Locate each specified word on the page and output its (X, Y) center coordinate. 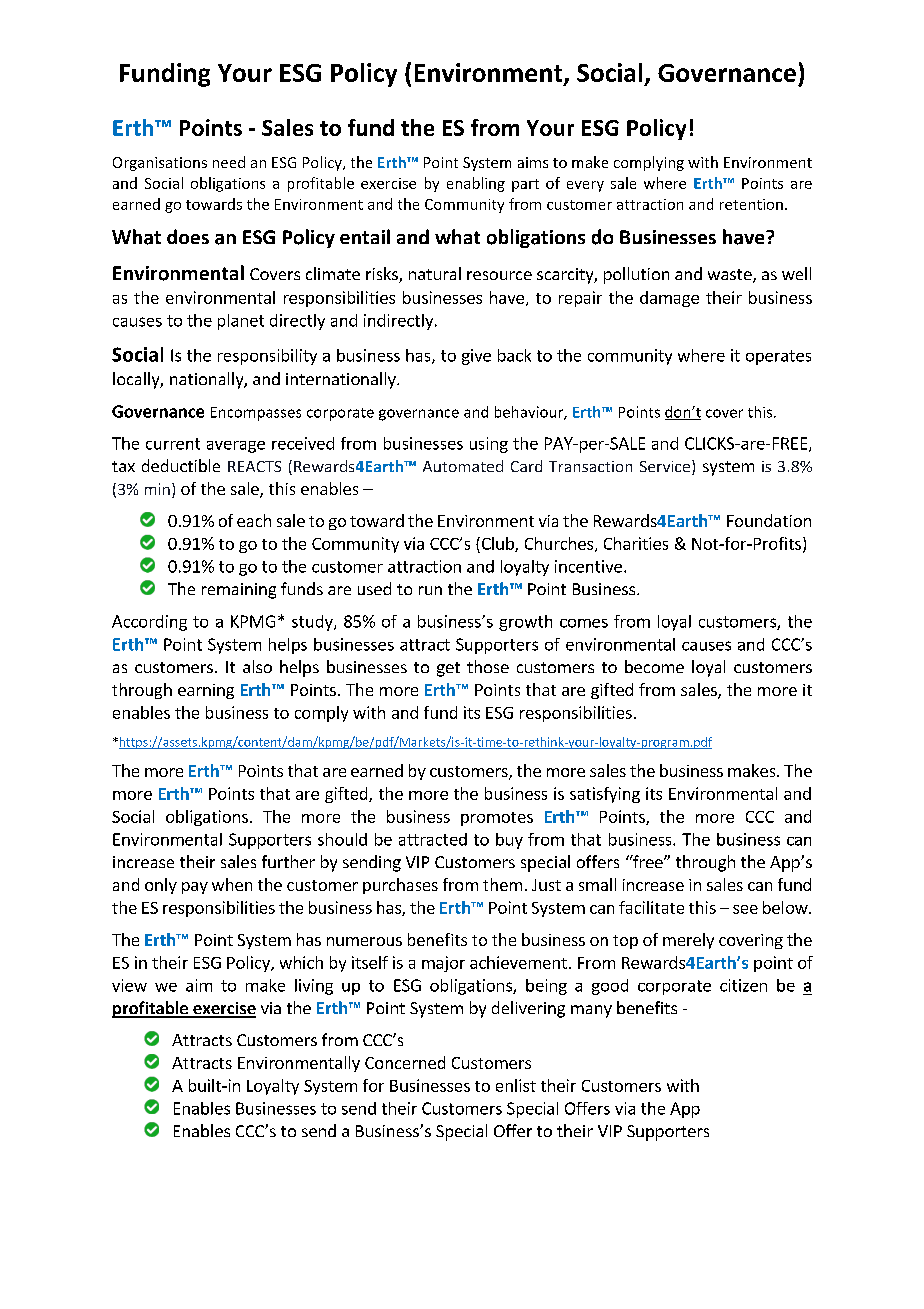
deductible (181, 465)
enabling (476, 184)
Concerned (405, 1062)
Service (666, 467)
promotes (497, 819)
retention (751, 204)
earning (206, 691)
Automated (463, 466)
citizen (743, 985)
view (129, 985)
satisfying (605, 795)
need (229, 162)
